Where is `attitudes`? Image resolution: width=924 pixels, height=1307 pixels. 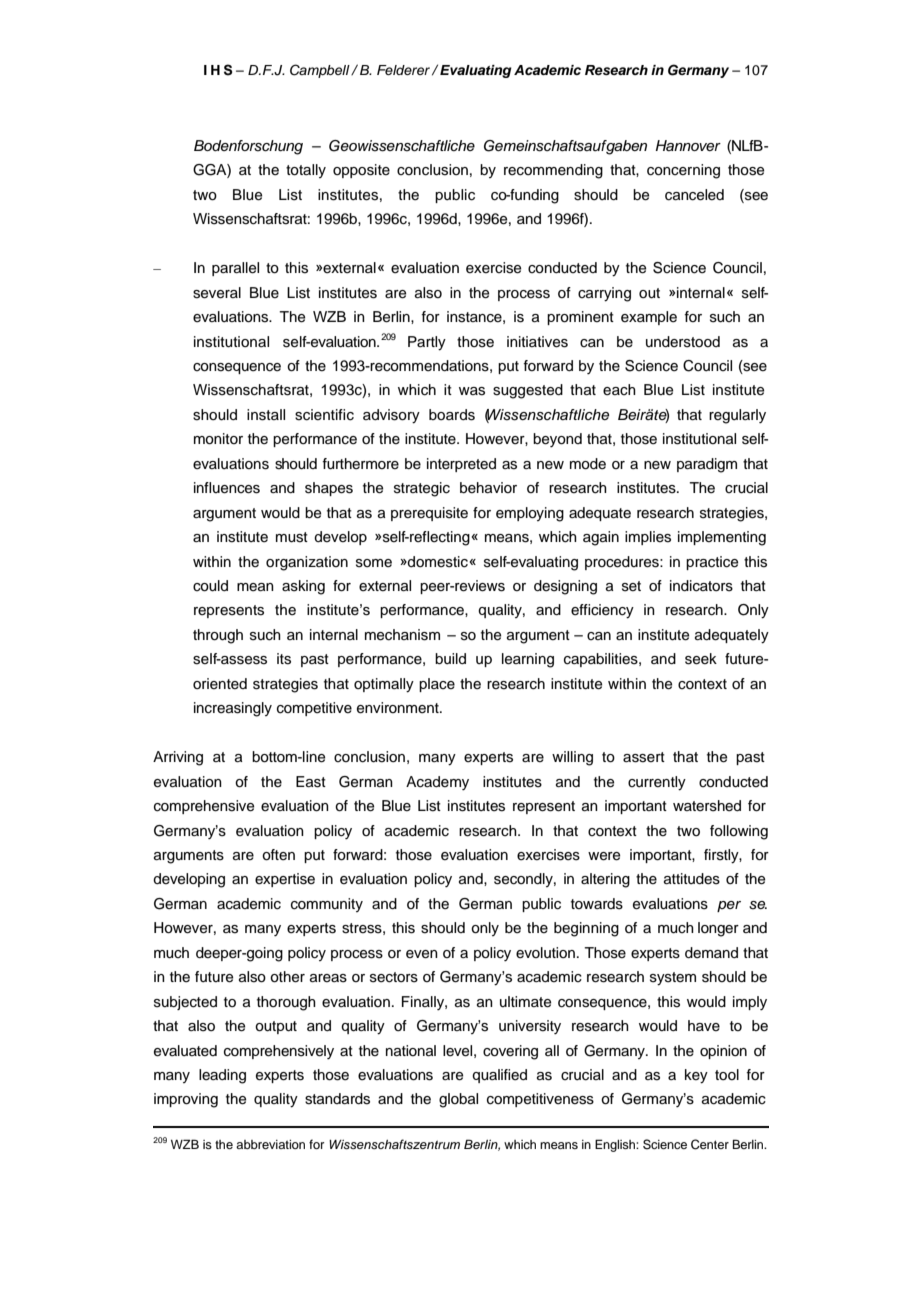
attitudes is located at coordinates (692, 879).
